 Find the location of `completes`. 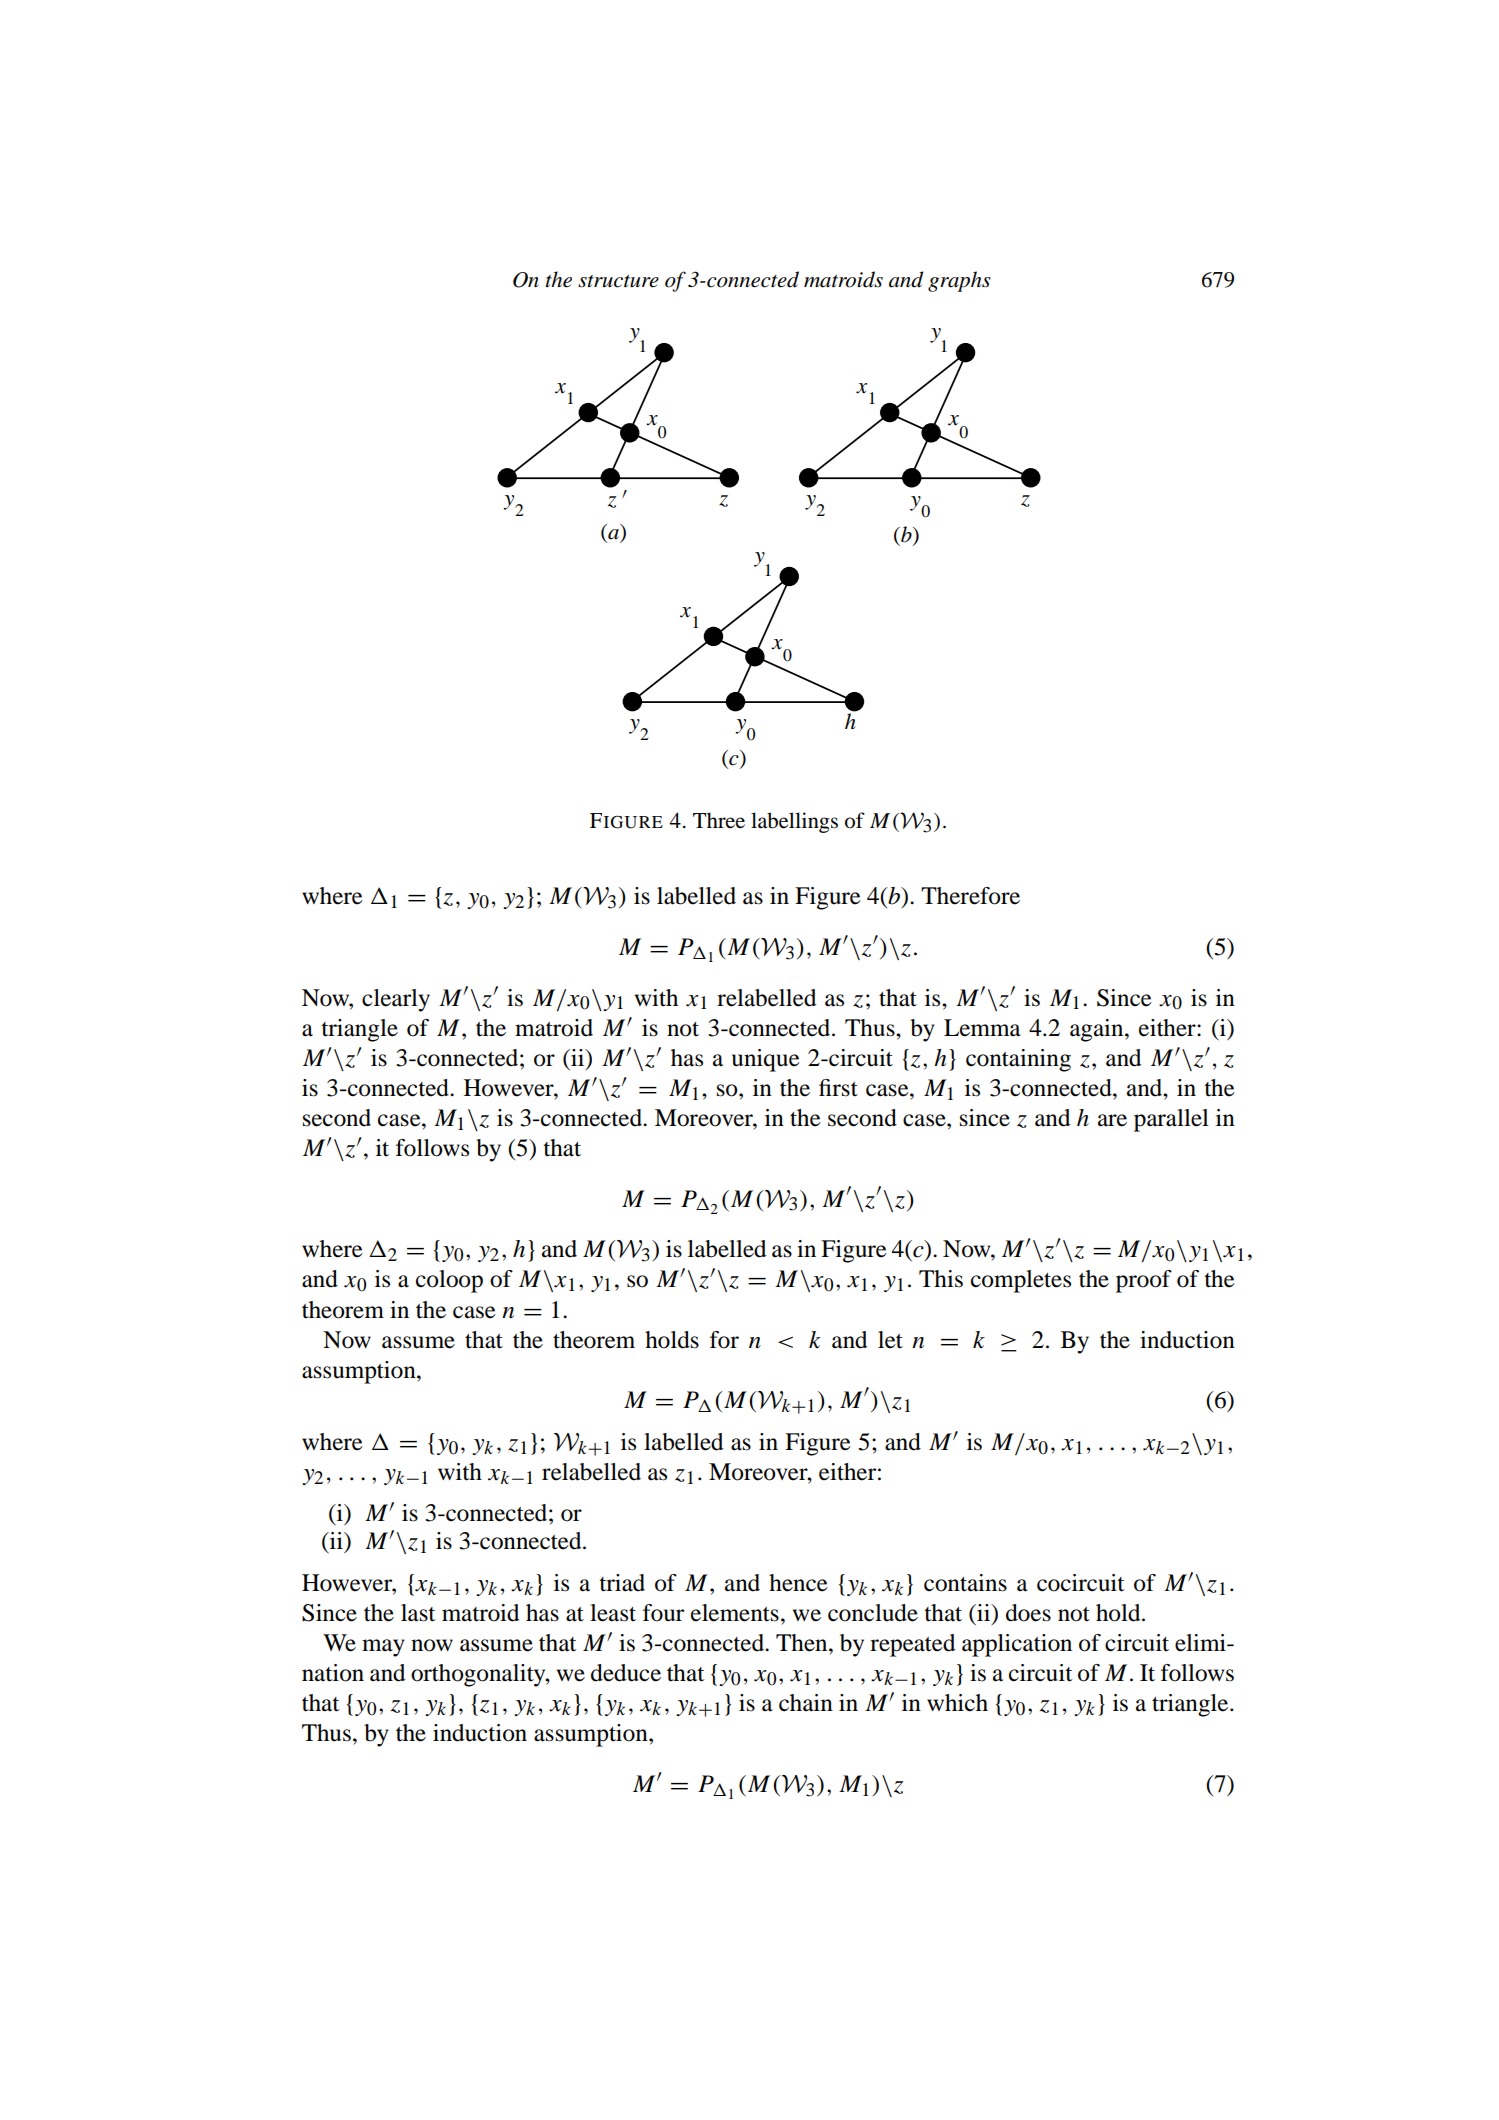

completes is located at coordinates (1021, 1281).
